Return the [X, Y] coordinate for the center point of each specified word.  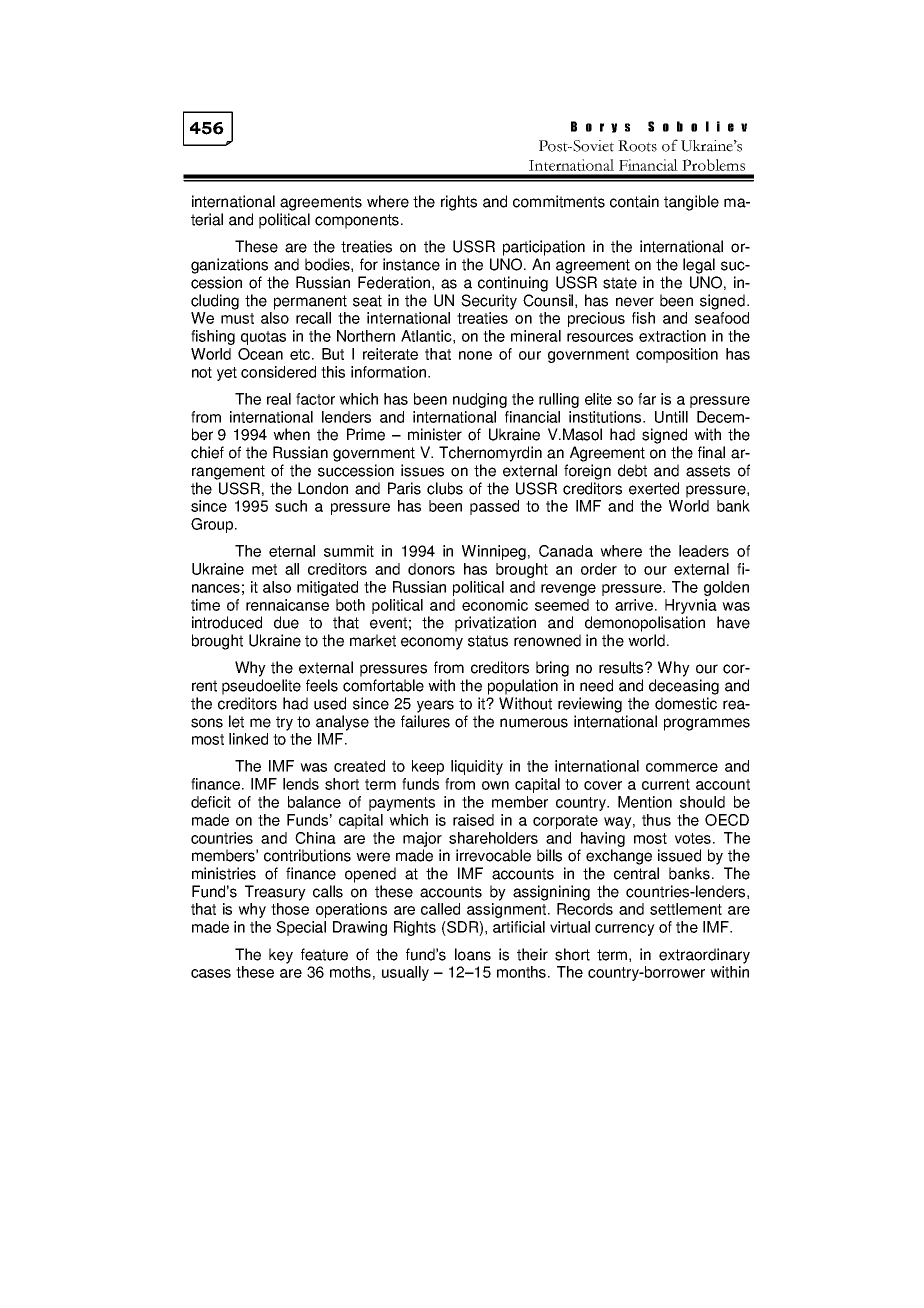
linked [248, 739]
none [475, 355]
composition [677, 355]
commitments [559, 201]
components [358, 221]
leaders [704, 551]
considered [278, 372]
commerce [682, 767]
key [281, 956]
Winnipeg [494, 552]
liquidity [477, 767]
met [264, 569]
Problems [713, 165]
